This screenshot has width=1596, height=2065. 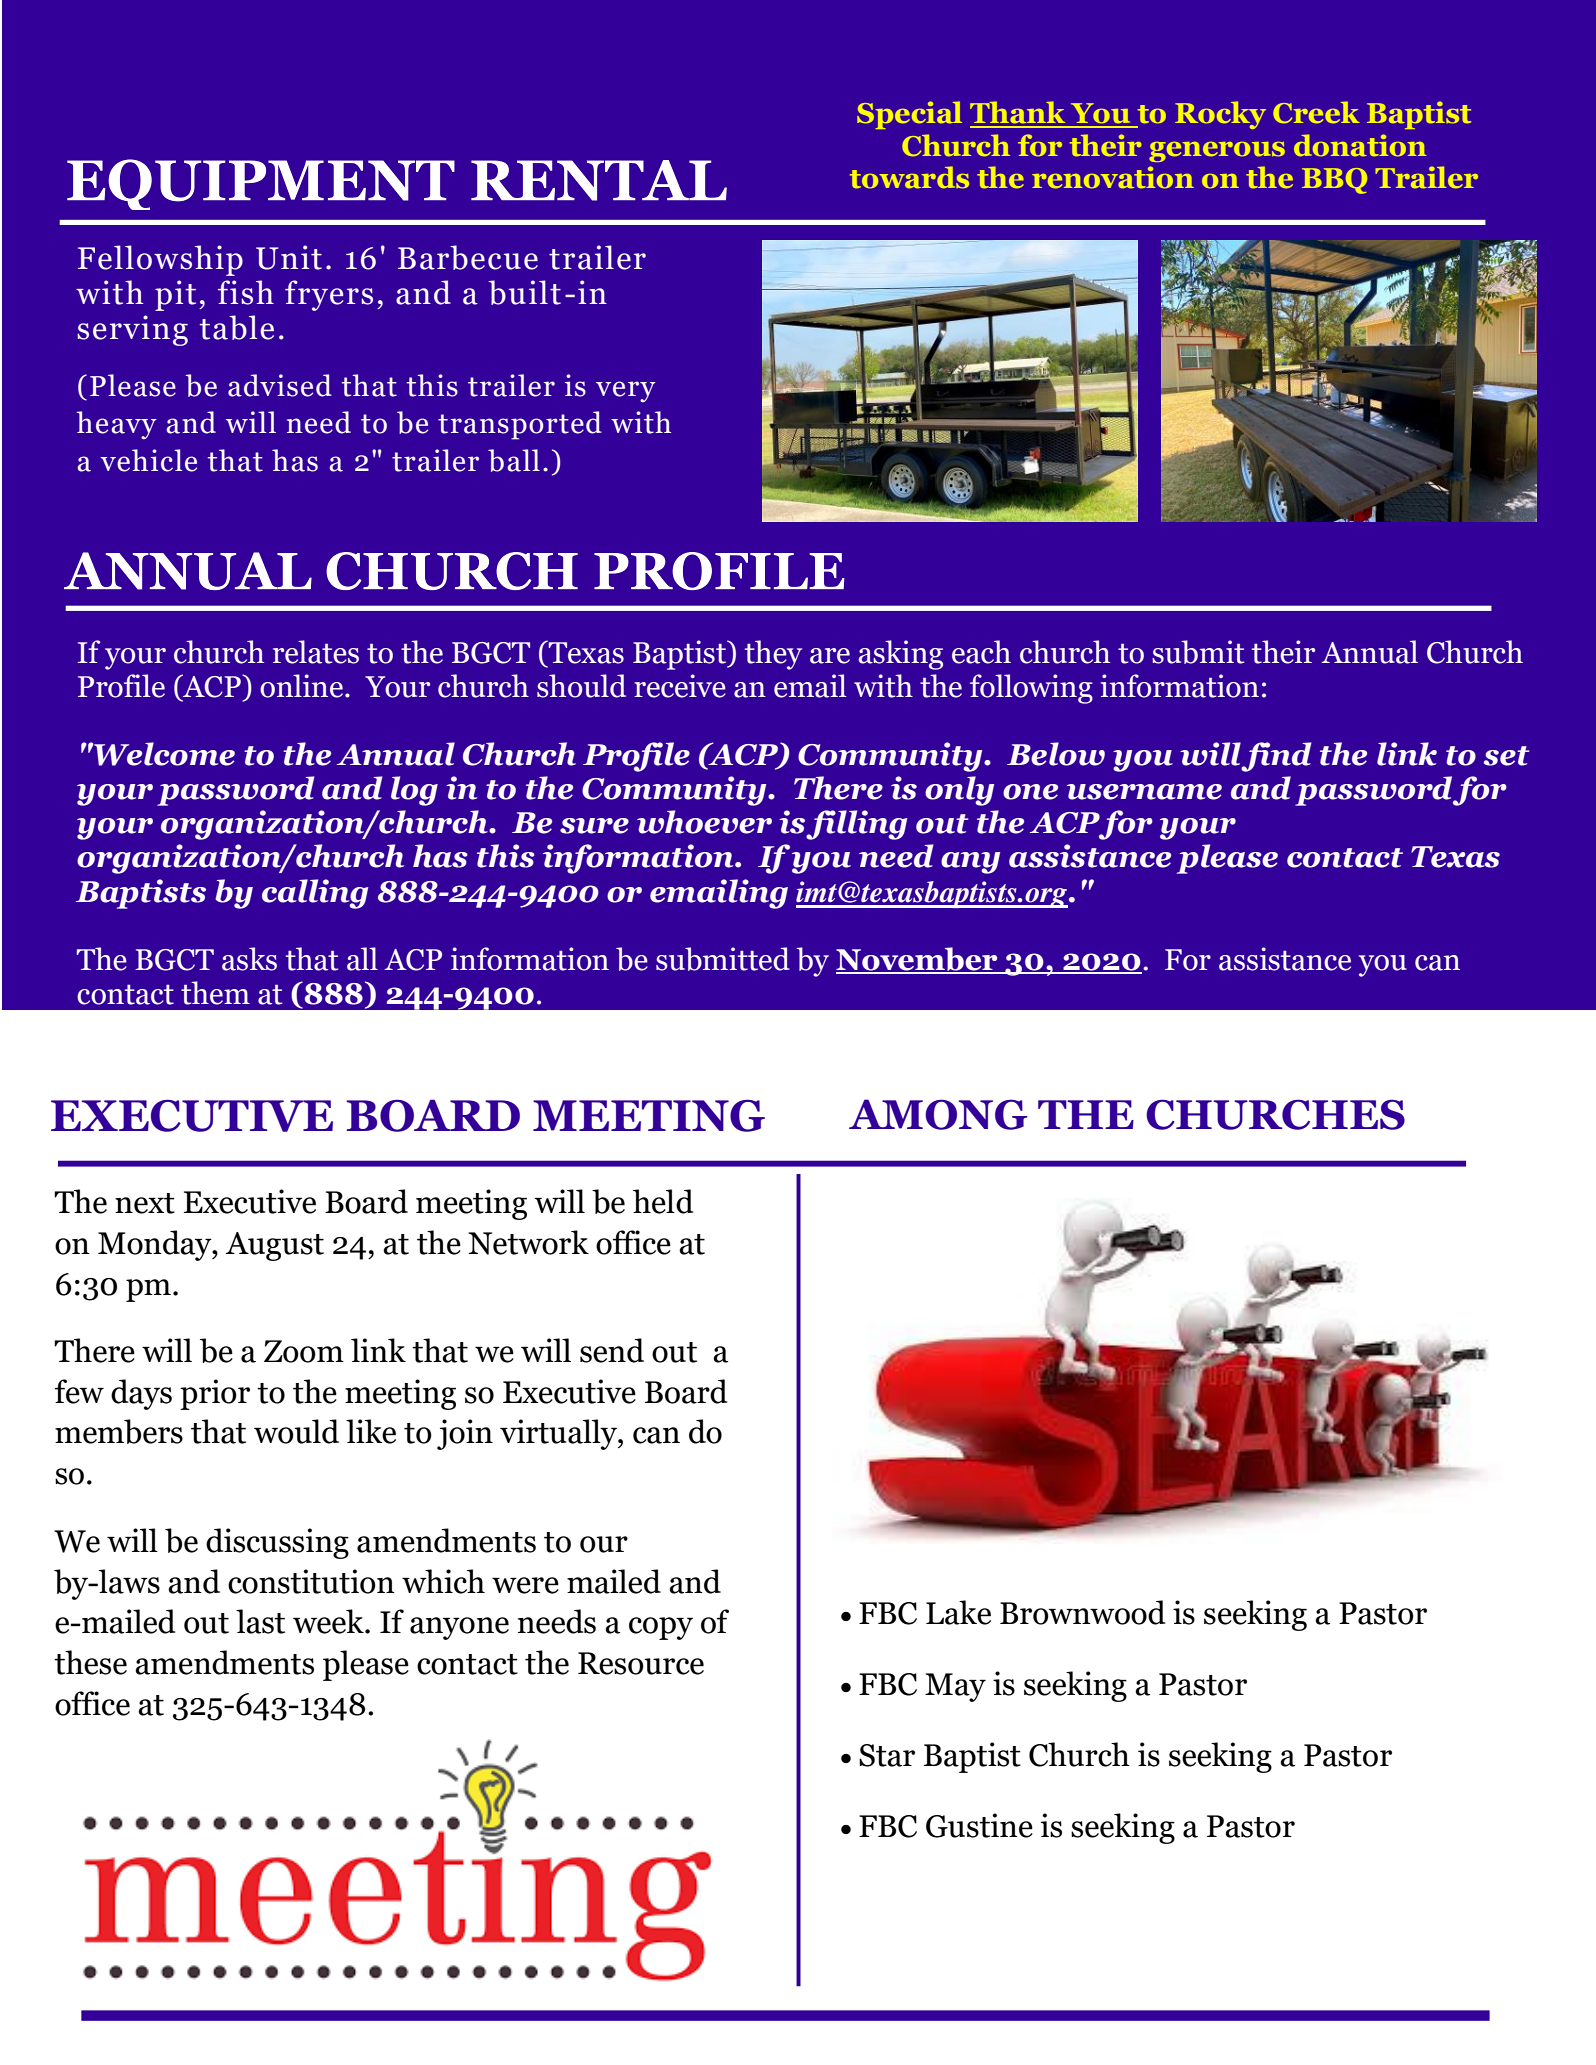 What do you see at coordinates (1334, 181) in the screenshot?
I see `BBQ` at bounding box center [1334, 181].
